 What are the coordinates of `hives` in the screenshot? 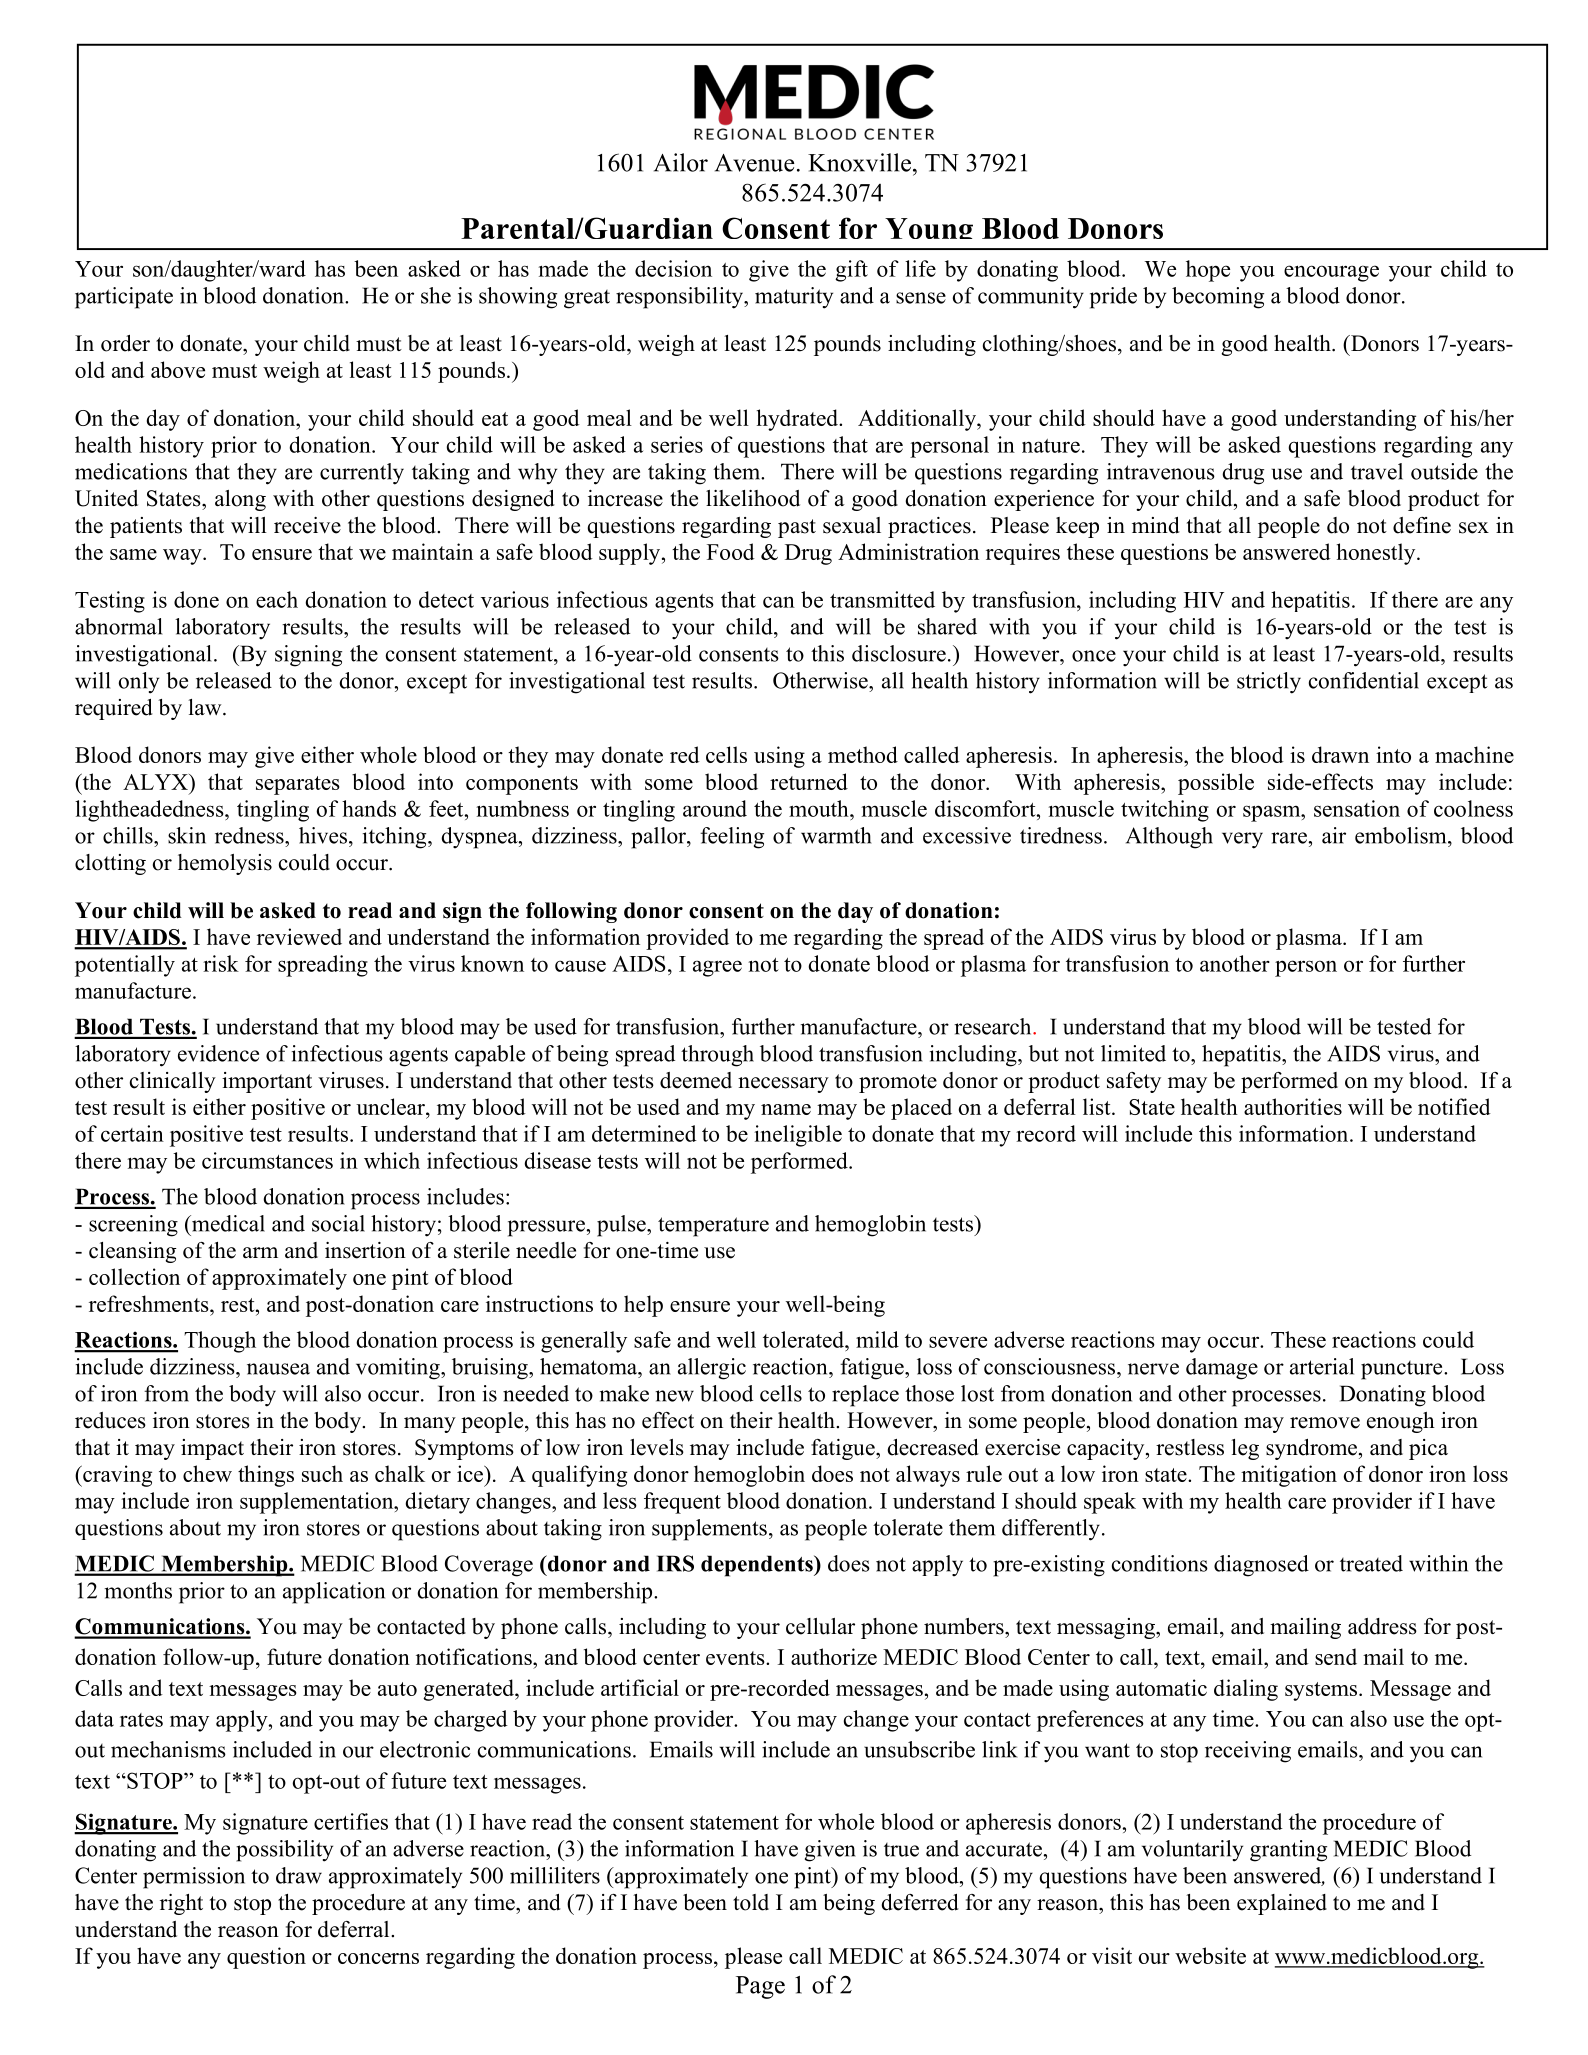 It's located at (324, 835).
